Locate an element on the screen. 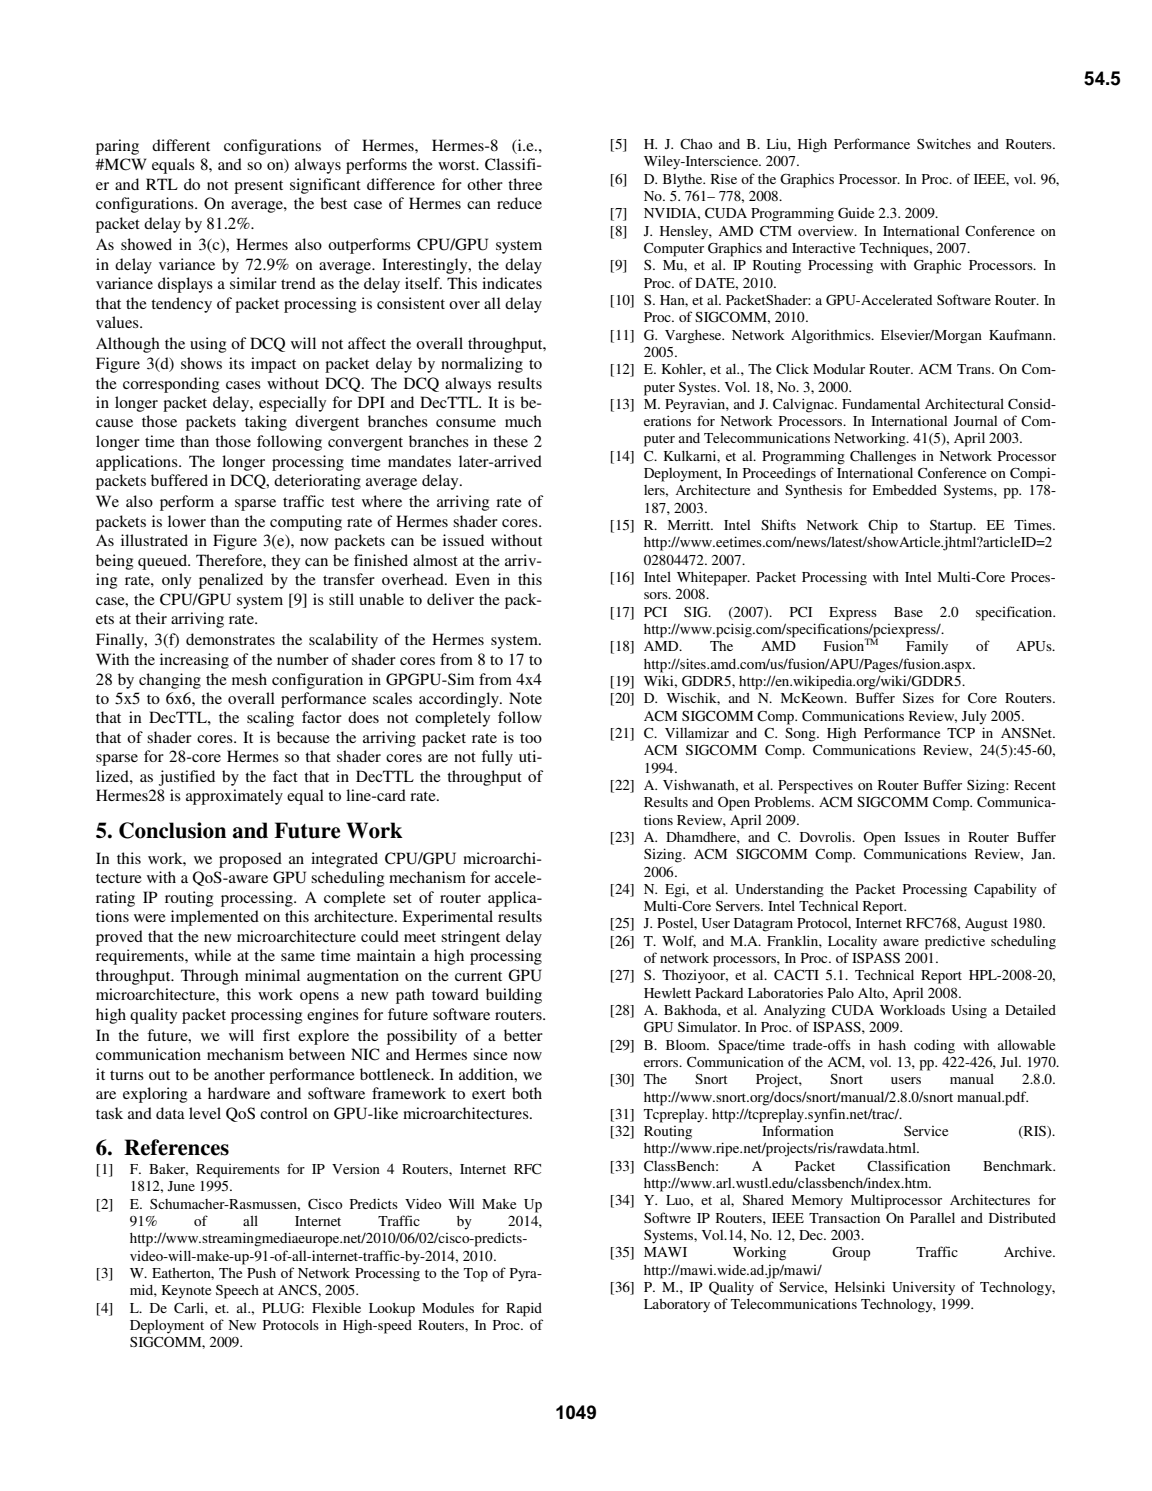 The width and height of the screenshot is (1152, 1491). Speech is located at coordinates (237, 1292).
